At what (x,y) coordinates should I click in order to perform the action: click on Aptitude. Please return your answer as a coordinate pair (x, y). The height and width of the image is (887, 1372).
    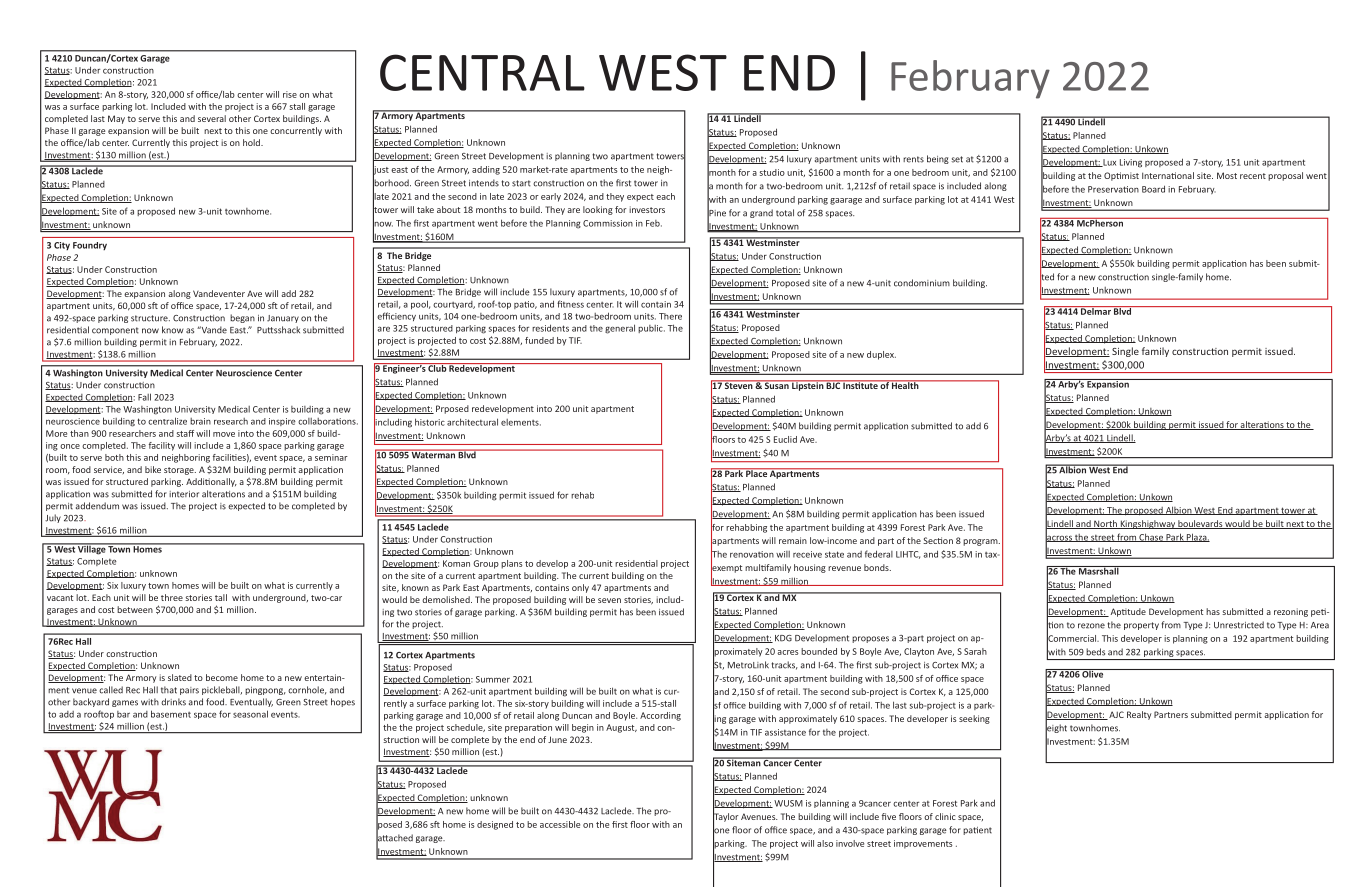
    Looking at the image, I should click on (1127, 612).
